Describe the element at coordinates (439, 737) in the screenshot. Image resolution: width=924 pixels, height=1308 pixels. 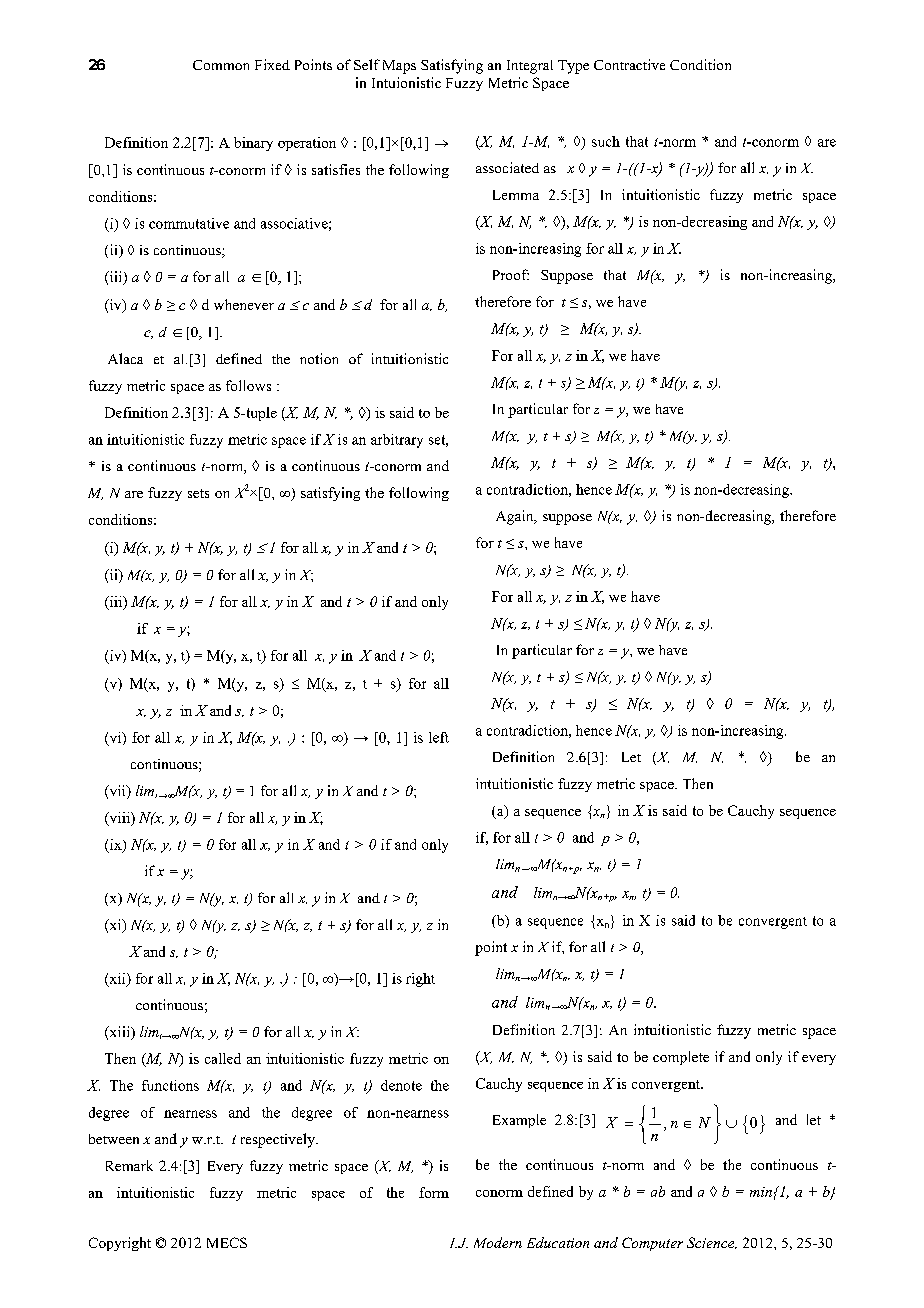
I see `left` at that location.
